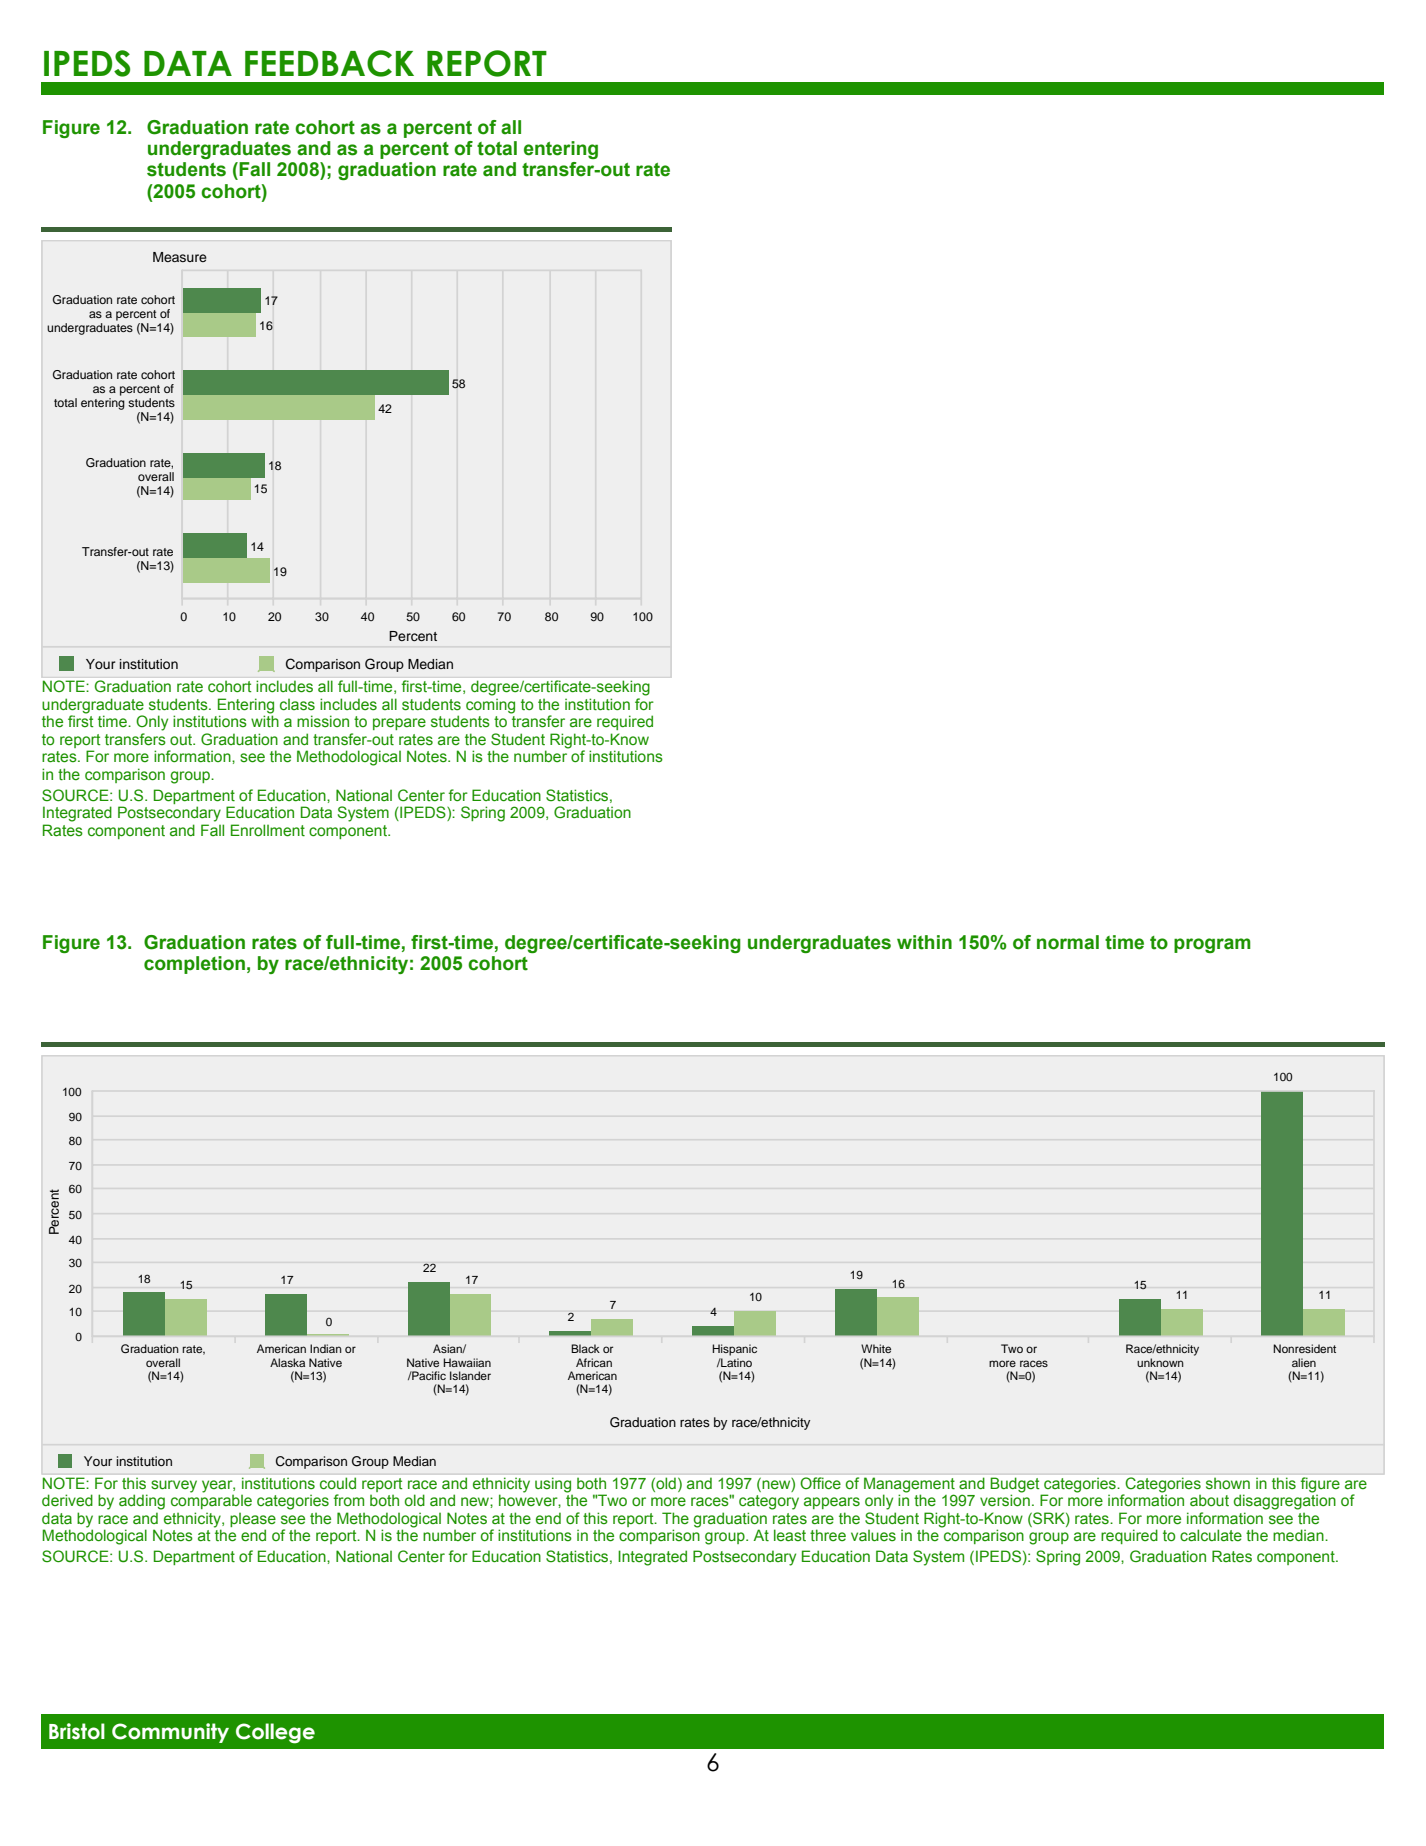  Describe the element at coordinates (297, 705) in the document. I see `class` at that location.
